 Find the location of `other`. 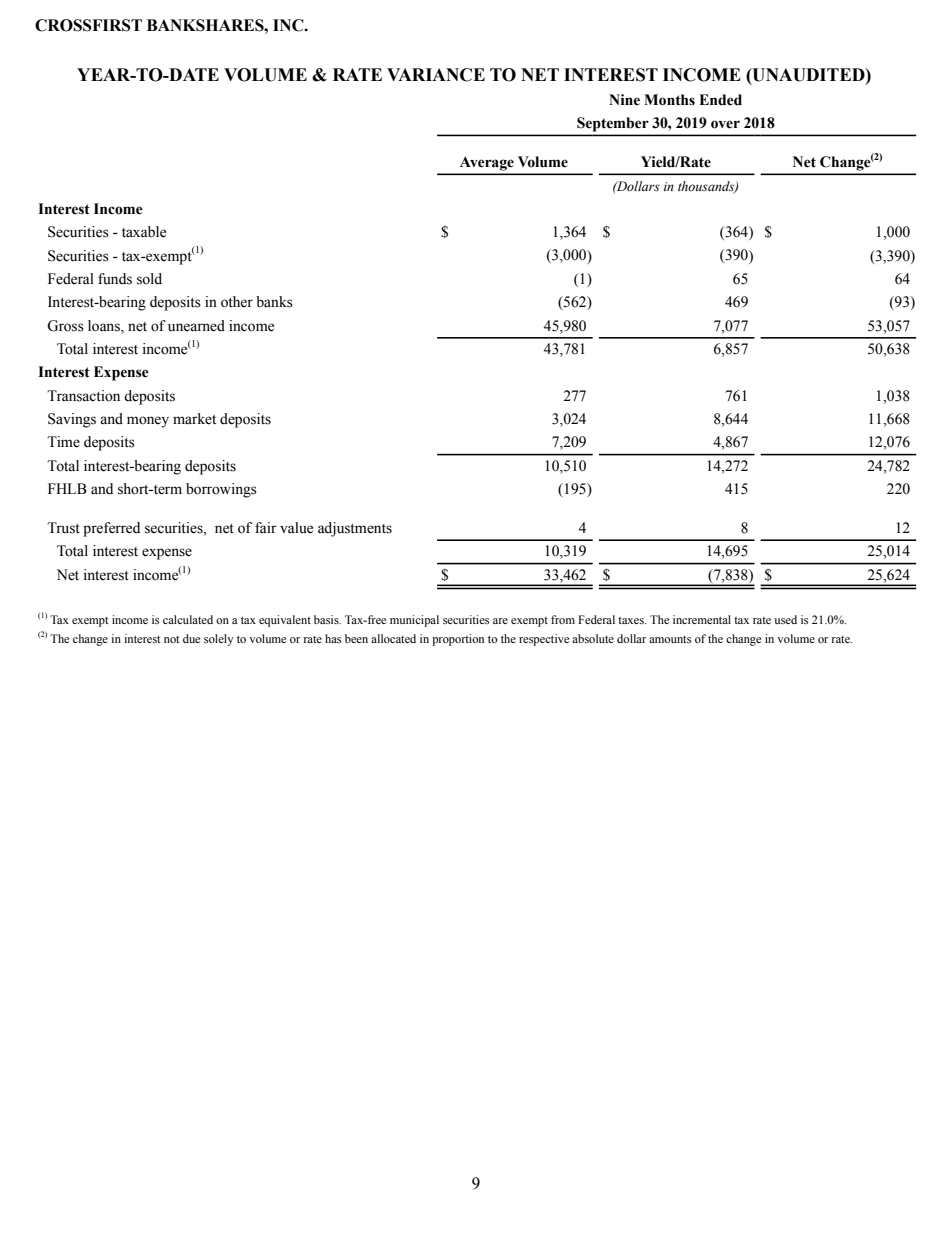

other is located at coordinates (237, 302).
